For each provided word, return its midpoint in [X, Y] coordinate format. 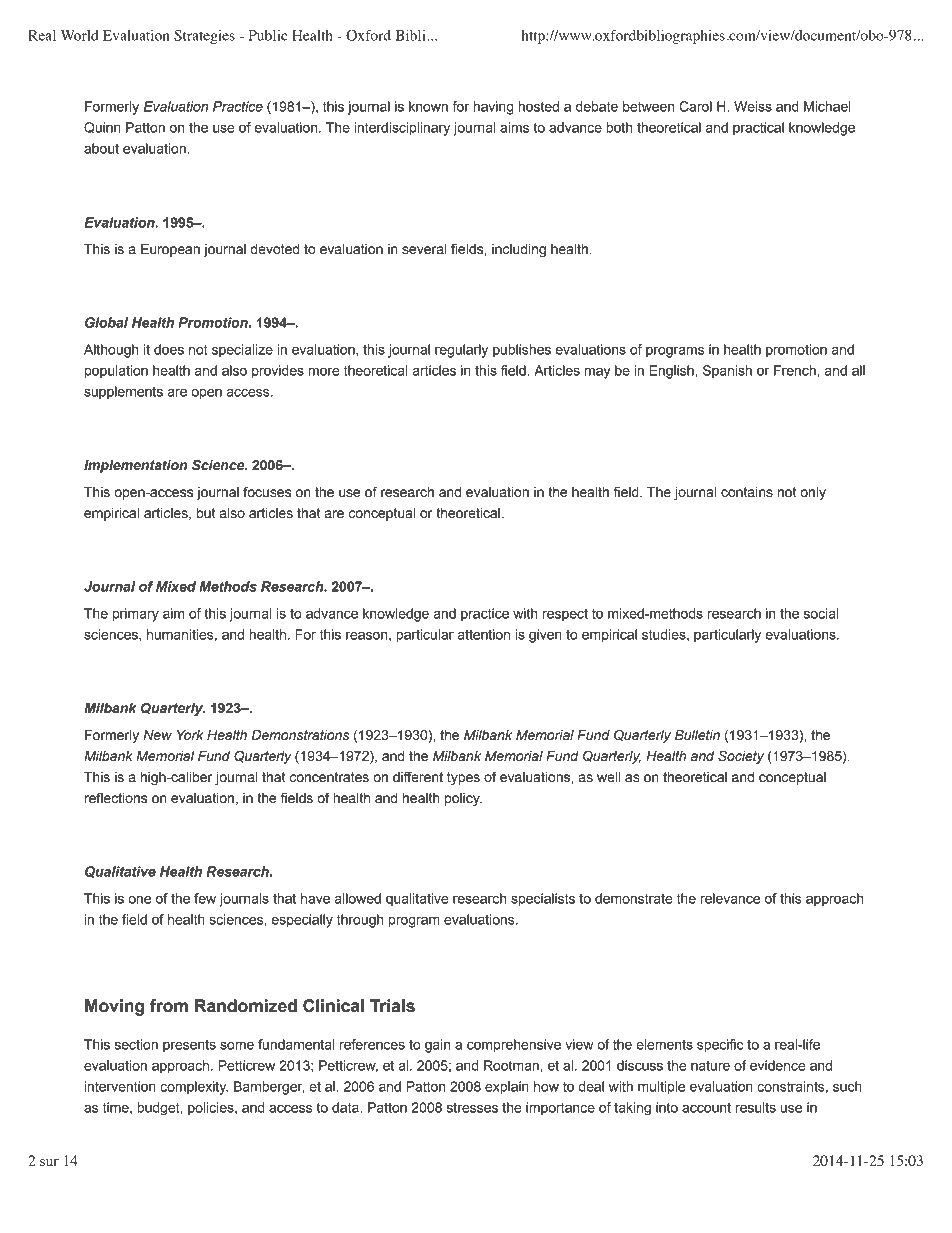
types [463, 778]
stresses [472, 1107]
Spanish [727, 372]
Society [741, 757]
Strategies [204, 37]
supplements [123, 393]
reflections [116, 798]
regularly [461, 351]
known [428, 106]
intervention [120, 1086]
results [756, 1107]
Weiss [753, 106]
